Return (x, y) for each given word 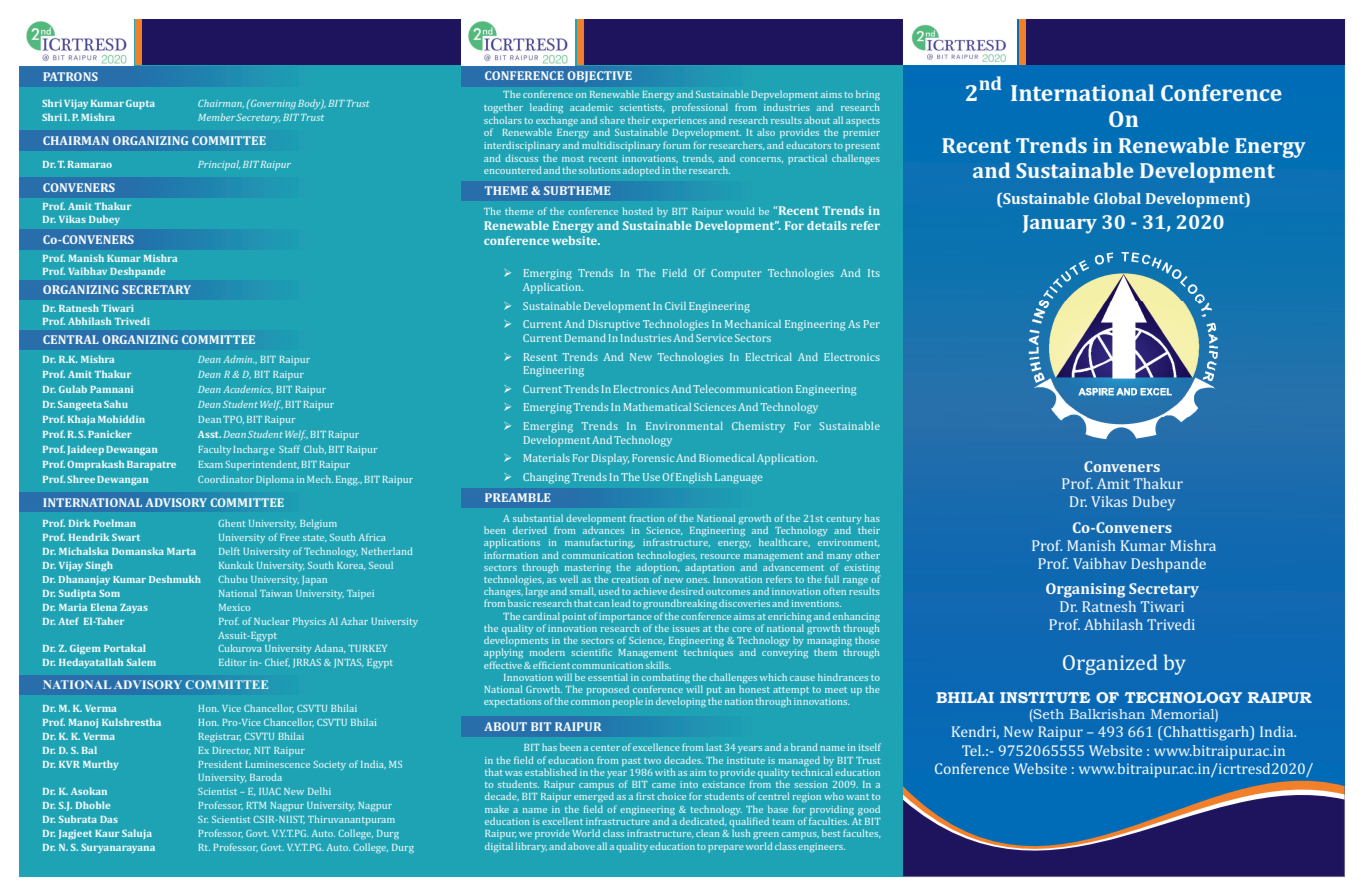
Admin (238, 359)
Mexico (234, 607)
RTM (256, 805)
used (609, 591)
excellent (562, 821)
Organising (1085, 590)
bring (868, 95)
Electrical (769, 357)
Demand (585, 338)
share (612, 120)
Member (217, 117)
